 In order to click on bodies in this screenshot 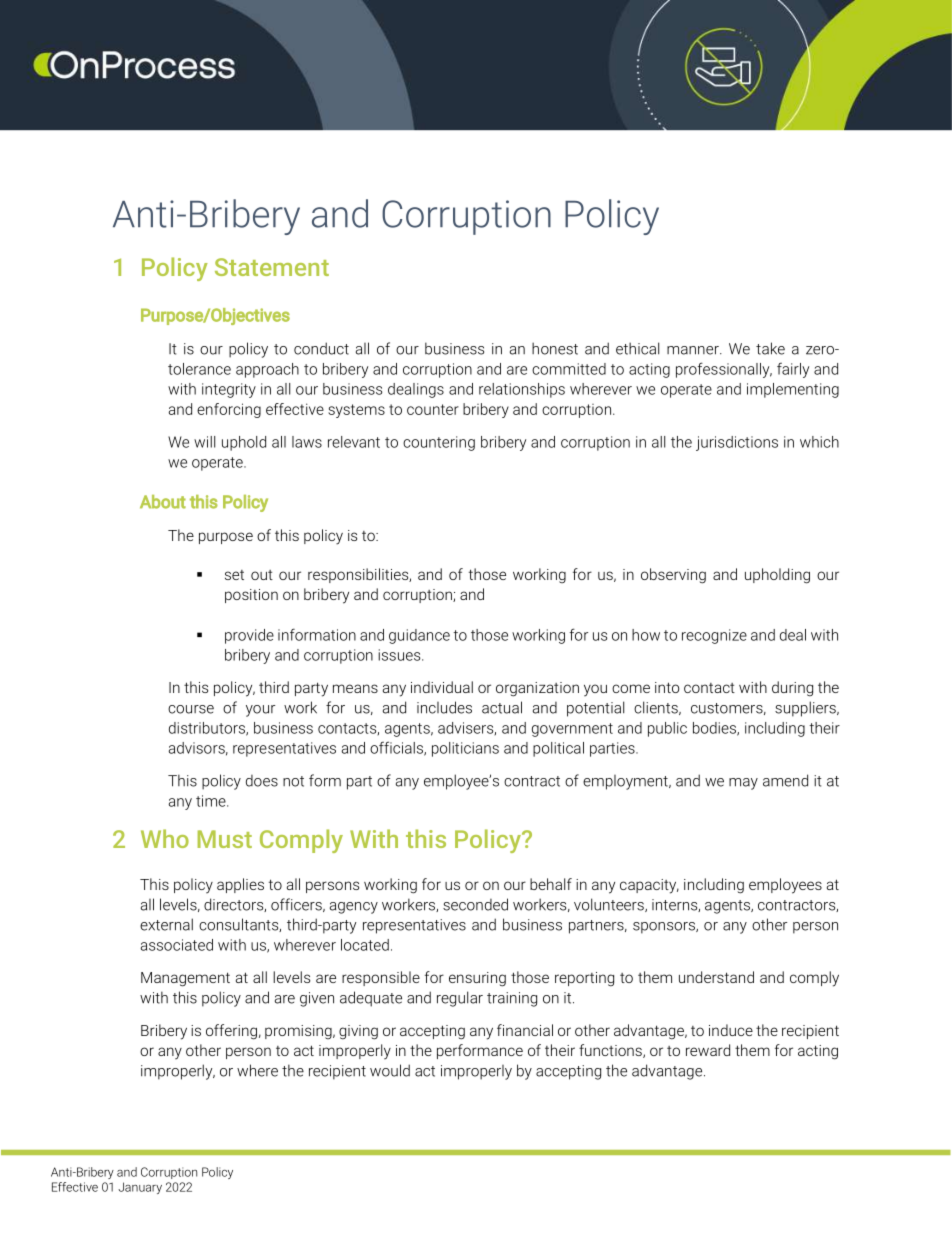, I will do `click(715, 729)`.
